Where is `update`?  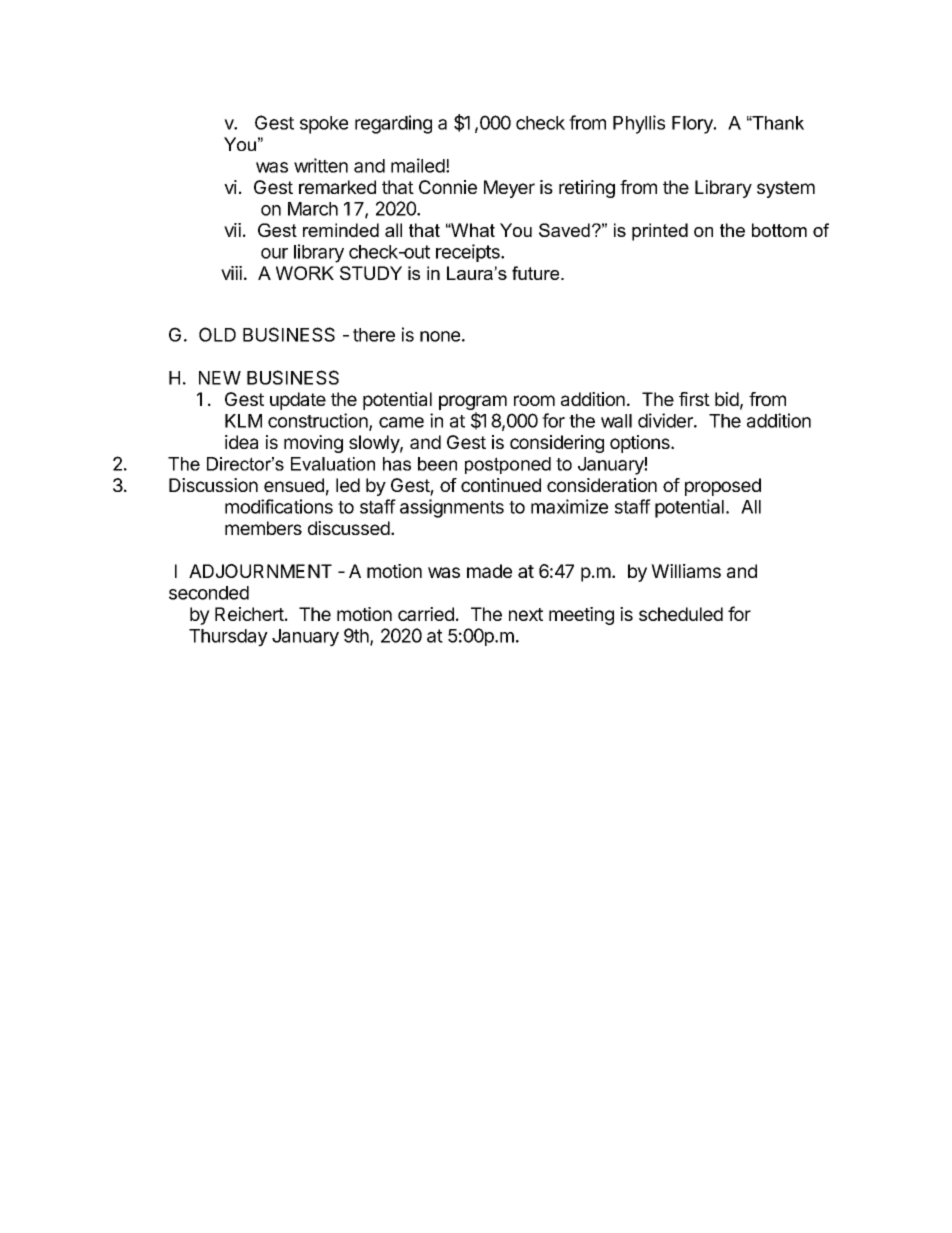
update is located at coordinates (298, 401).
